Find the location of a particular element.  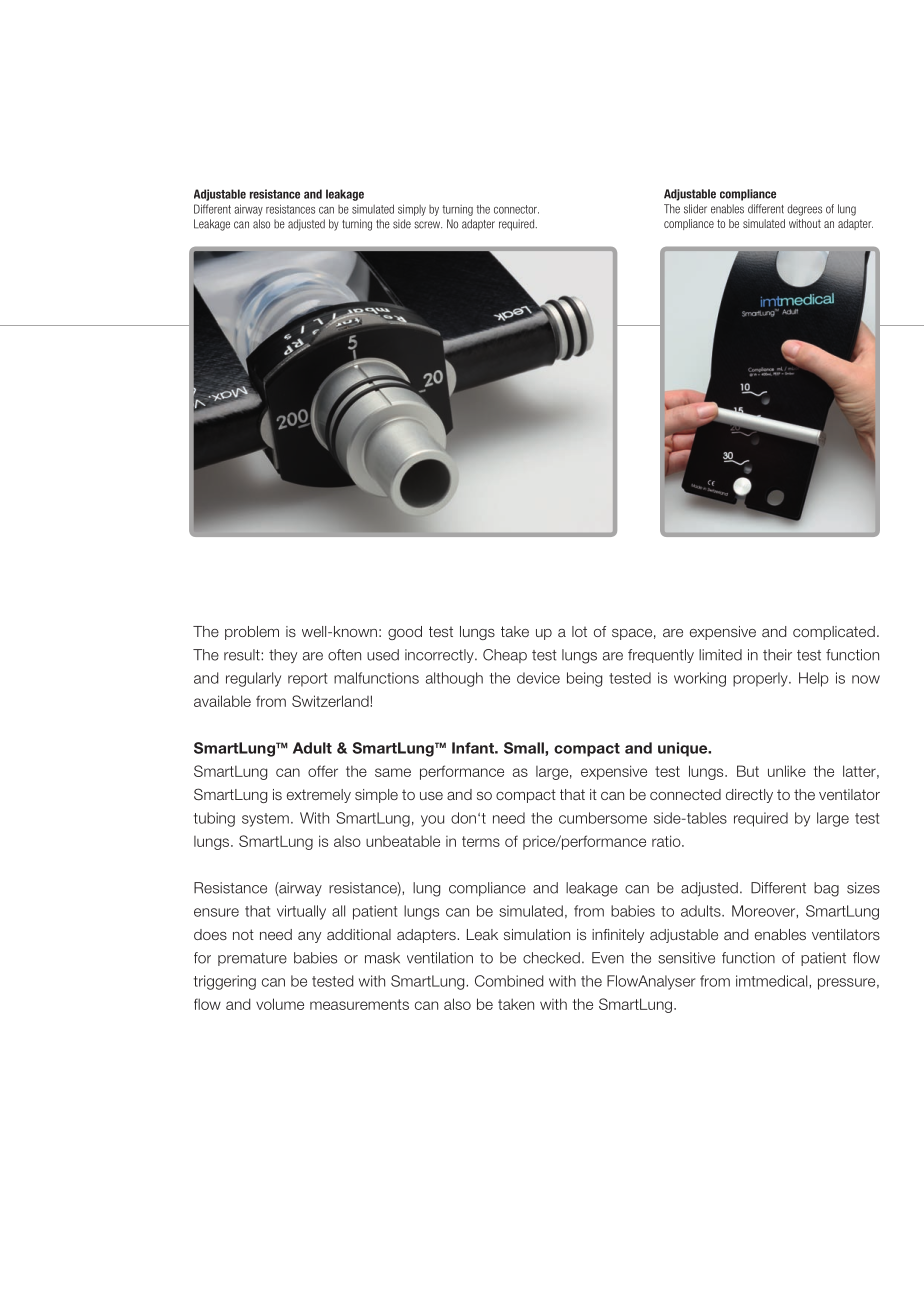

volume is located at coordinates (280, 1004).
